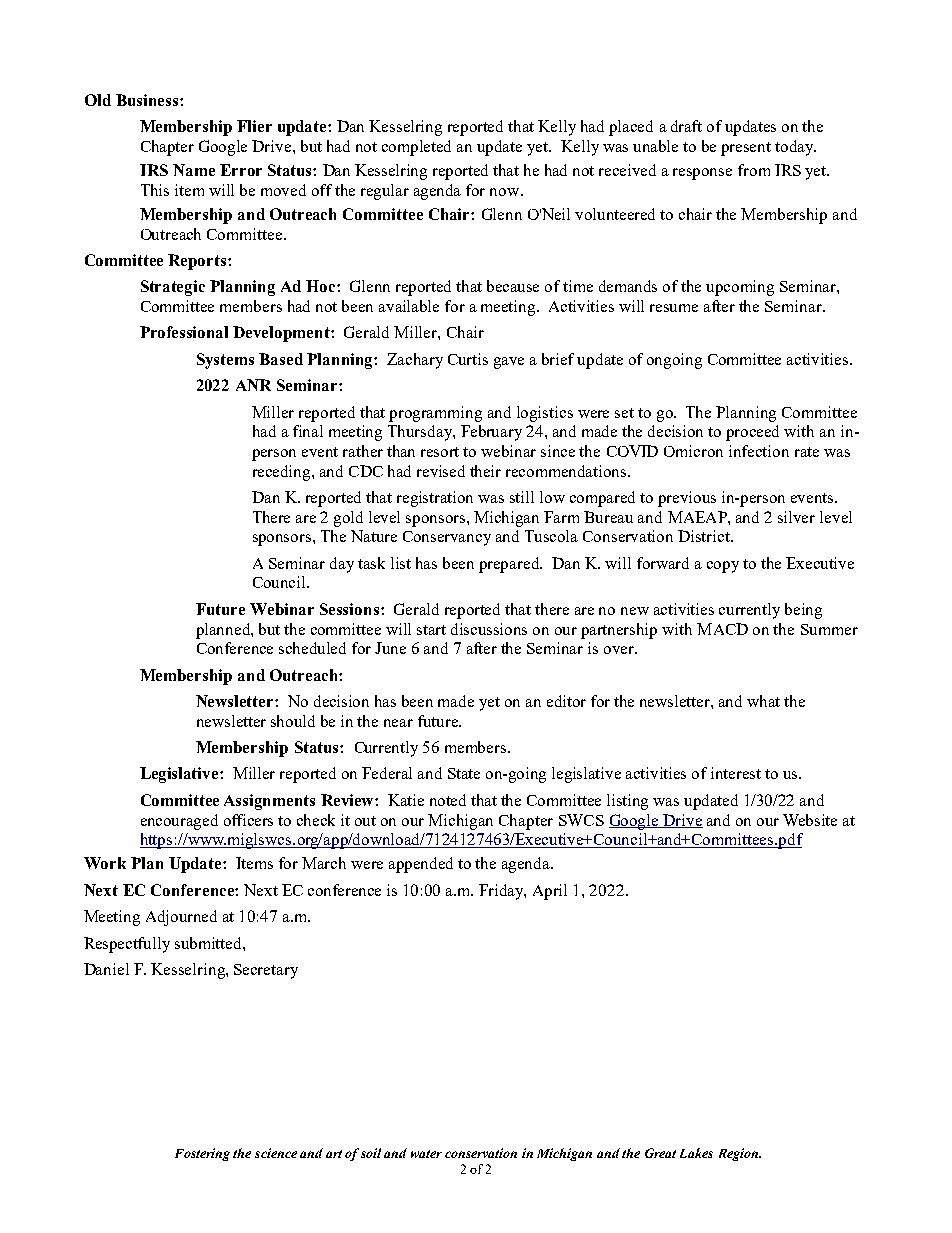 The height and width of the image is (1233, 952). Describe the element at coordinates (283, 473) in the image. I see `receding` at that location.
